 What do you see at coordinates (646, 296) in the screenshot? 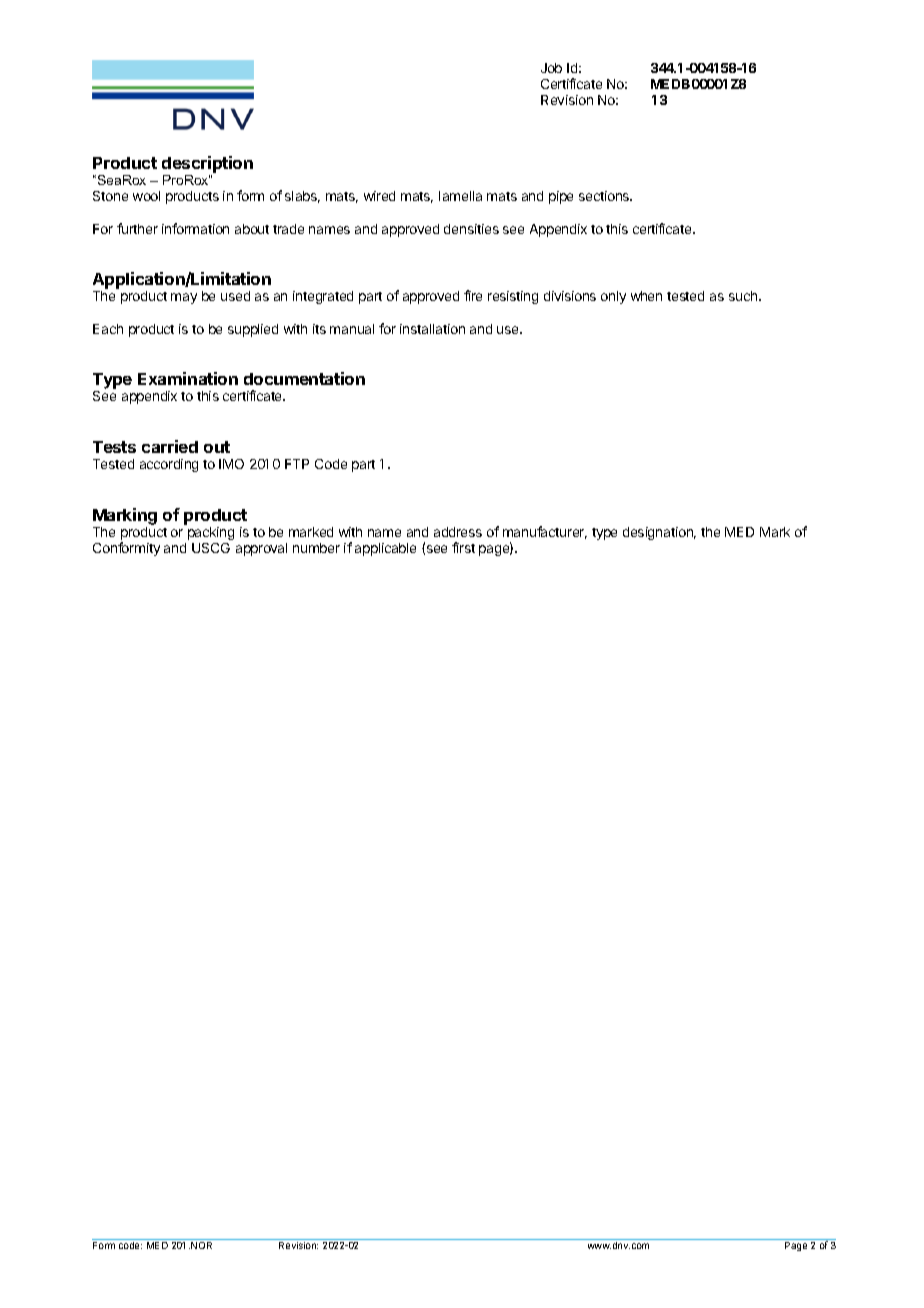
I see `when` at bounding box center [646, 296].
